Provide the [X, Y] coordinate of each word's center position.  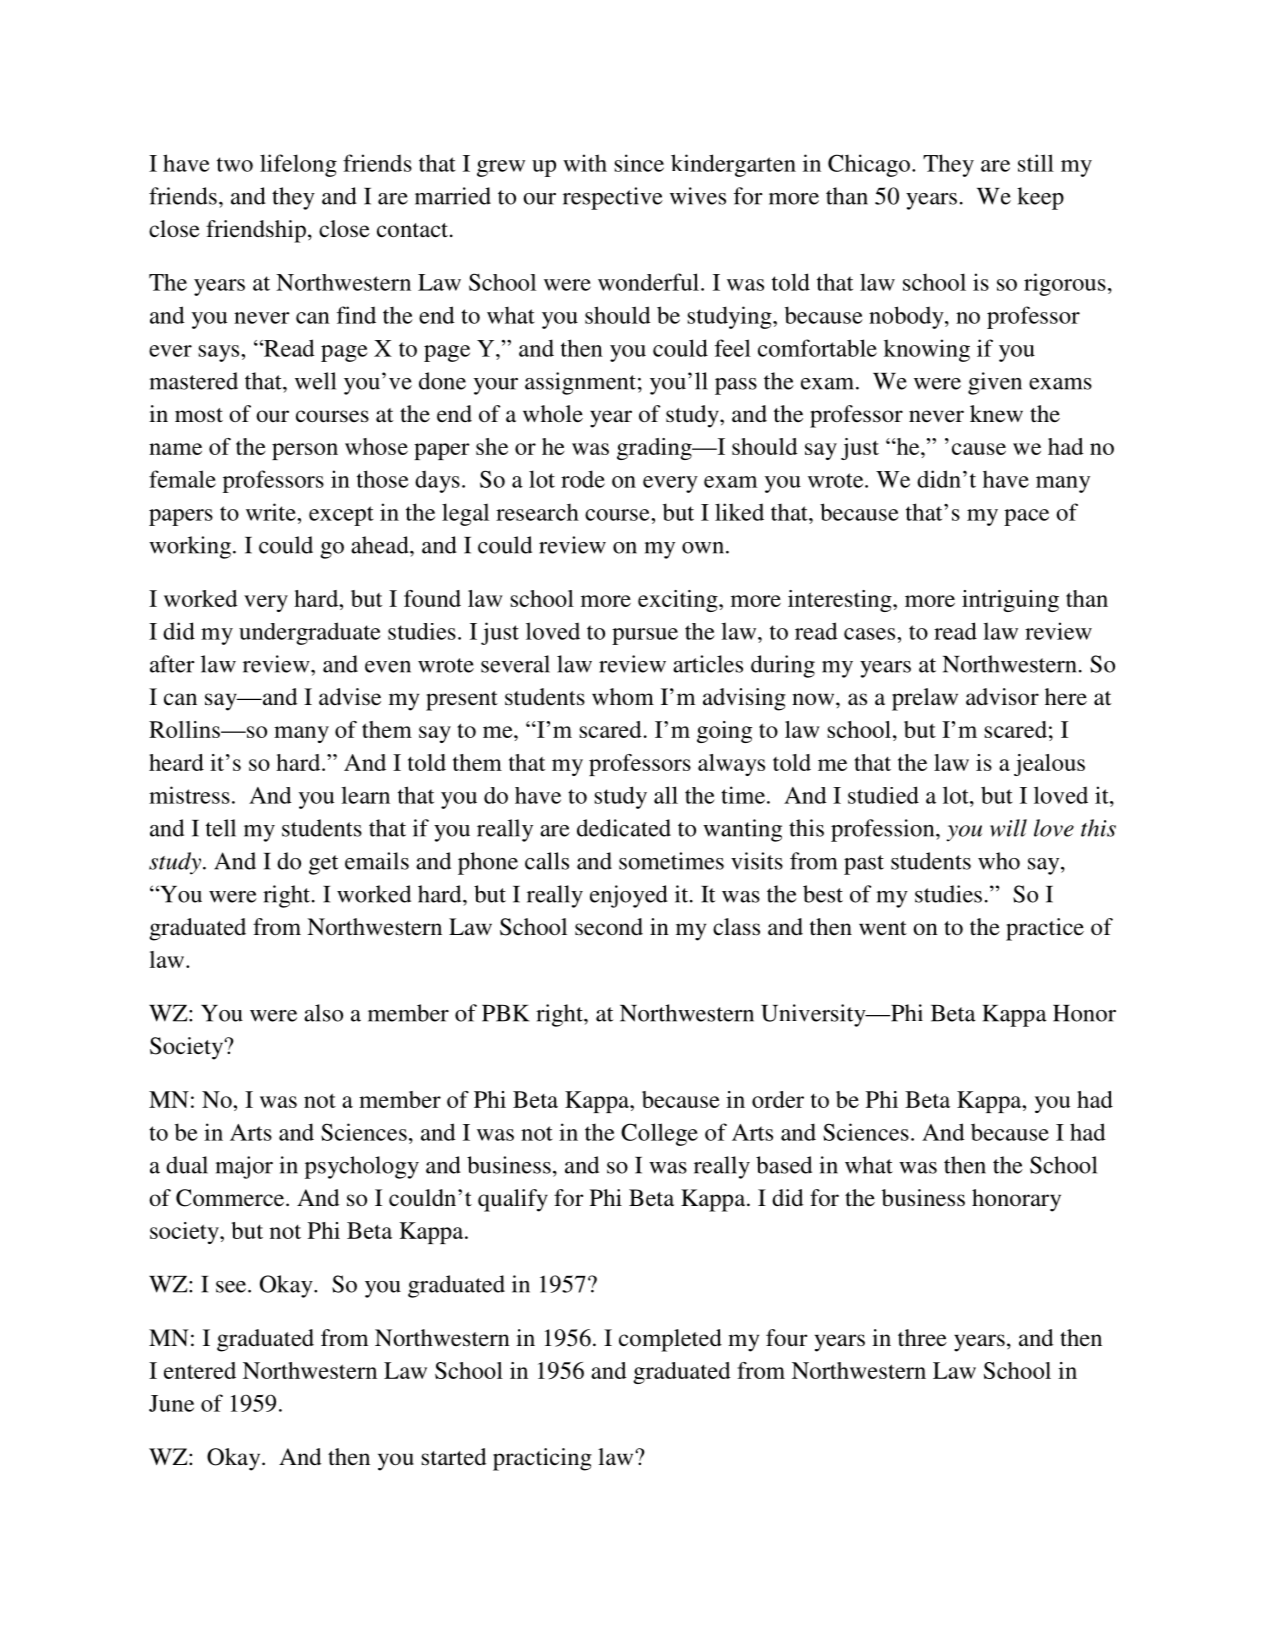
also [323, 1013]
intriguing [1010, 601]
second [609, 927]
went [883, 928]
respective [613, 198]
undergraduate [310, 633]
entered [200, 1370]
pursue [645, 636]
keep [1040, 198]
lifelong [298, 165]
